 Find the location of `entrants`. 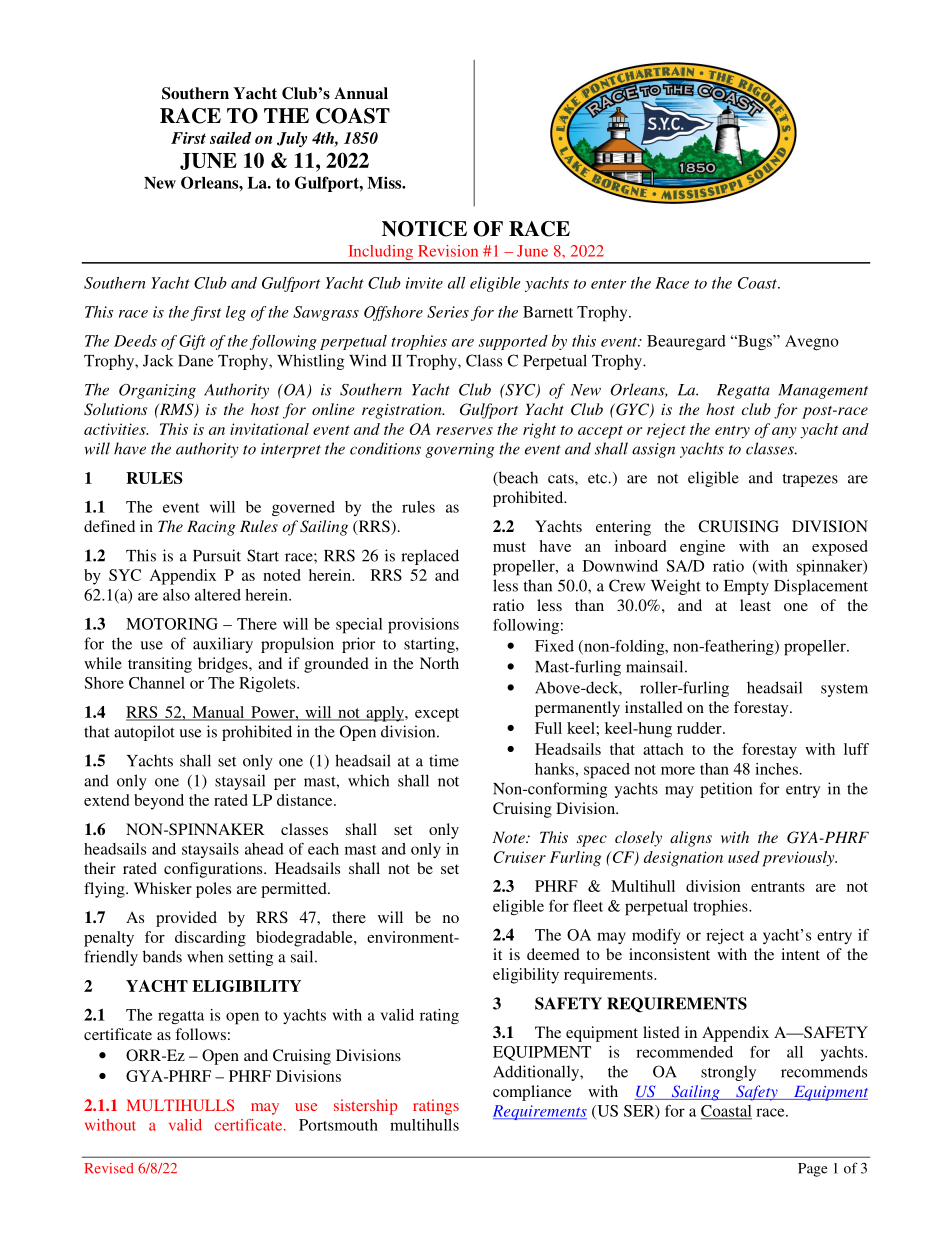

entrants is located at coordinates (778, 887).
